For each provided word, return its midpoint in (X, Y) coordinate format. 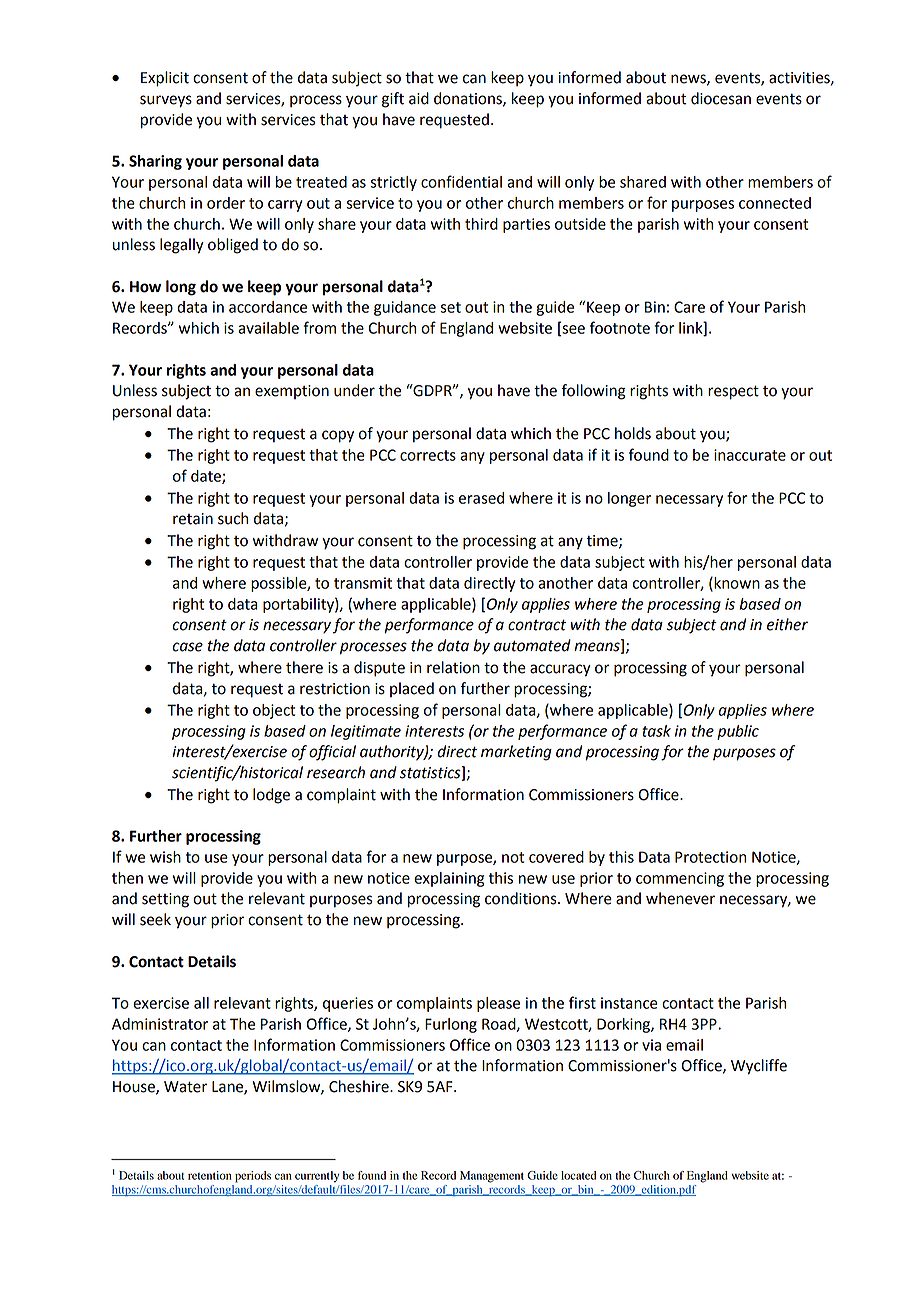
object (274, 711)
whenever (680, 898)
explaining (449, 879)
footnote (620, 327)
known (736, 584)
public (738, 732)
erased (481, 498)
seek (155, 919)
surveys (166, 101)
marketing (516, 753)
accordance (268, 307)
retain (193, 519)
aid (419, 98)
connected (775, 203)
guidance (405, 308)
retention (210, 1175)
